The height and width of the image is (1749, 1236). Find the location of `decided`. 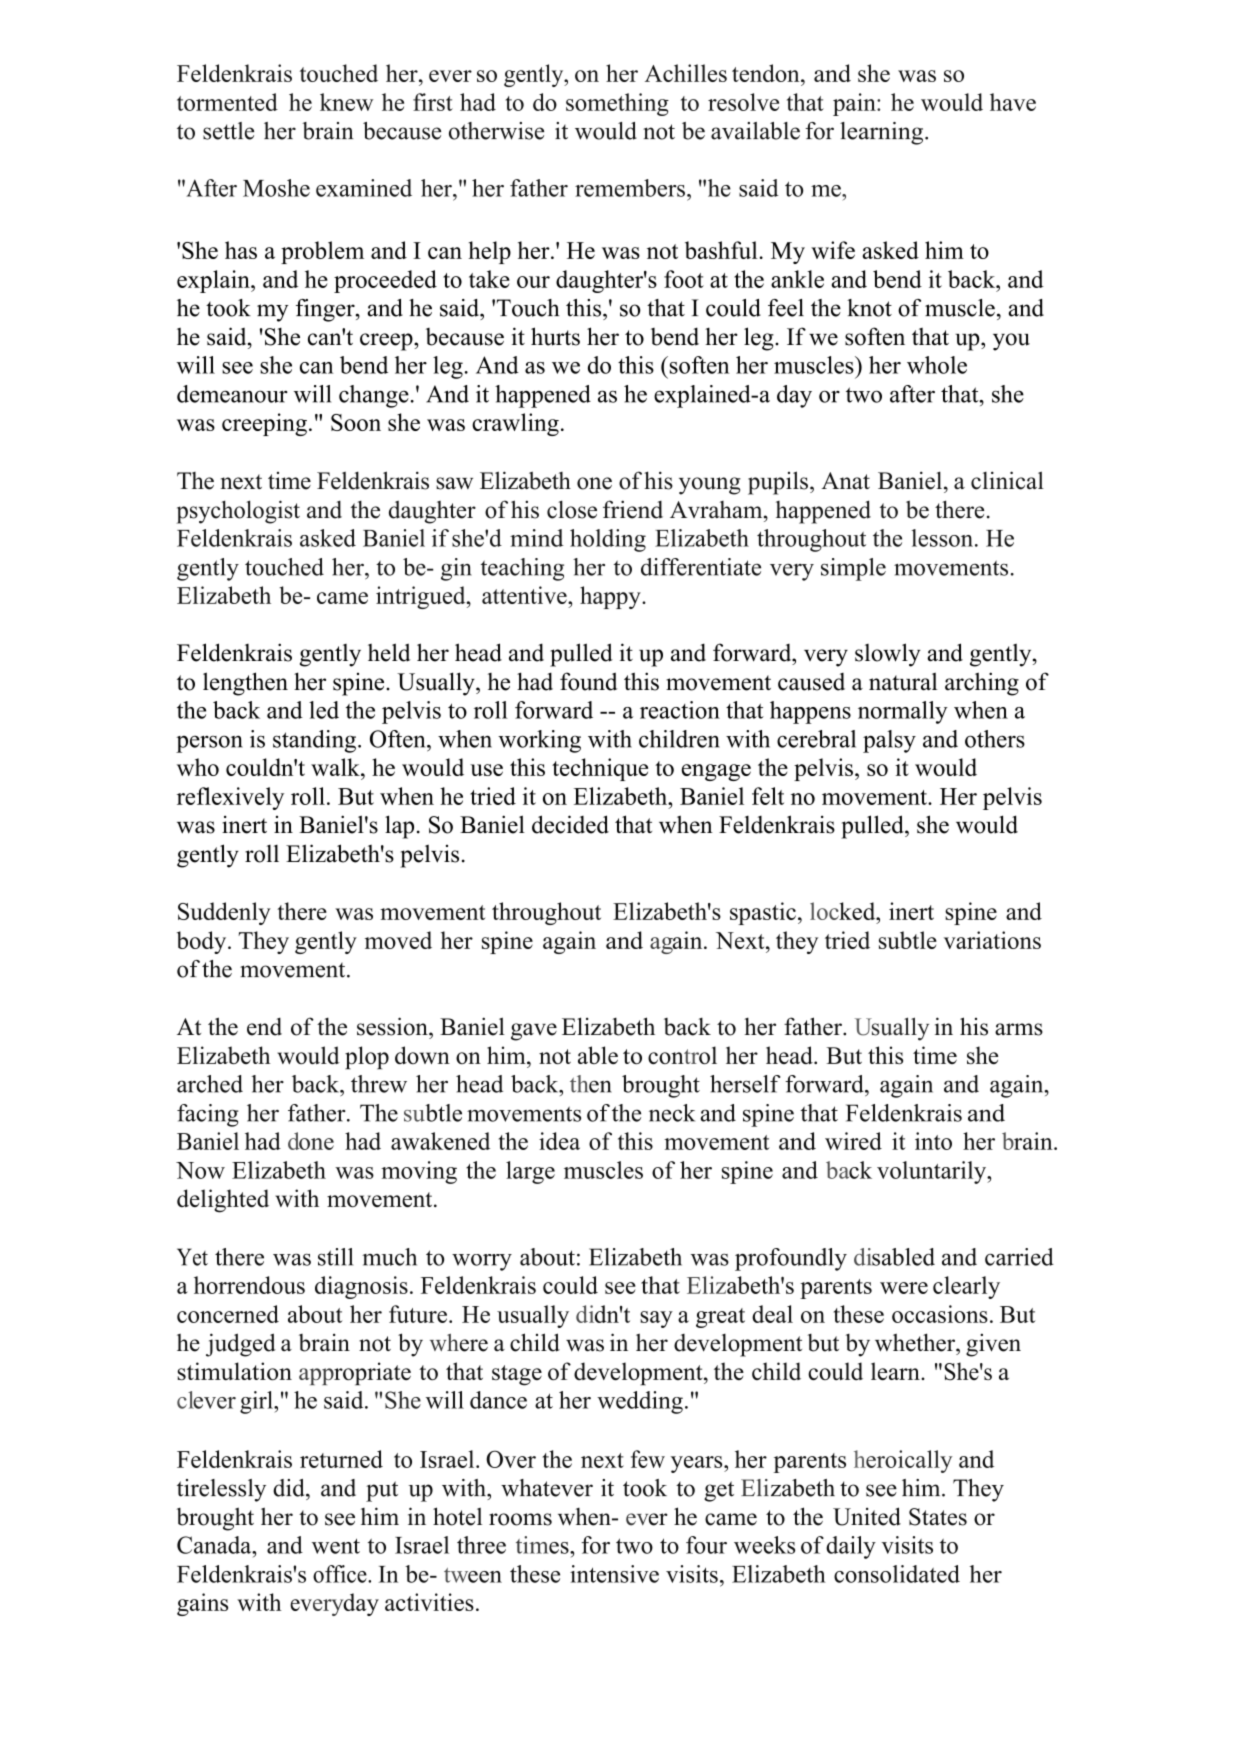

decided is located at coordinates (570, 824).
